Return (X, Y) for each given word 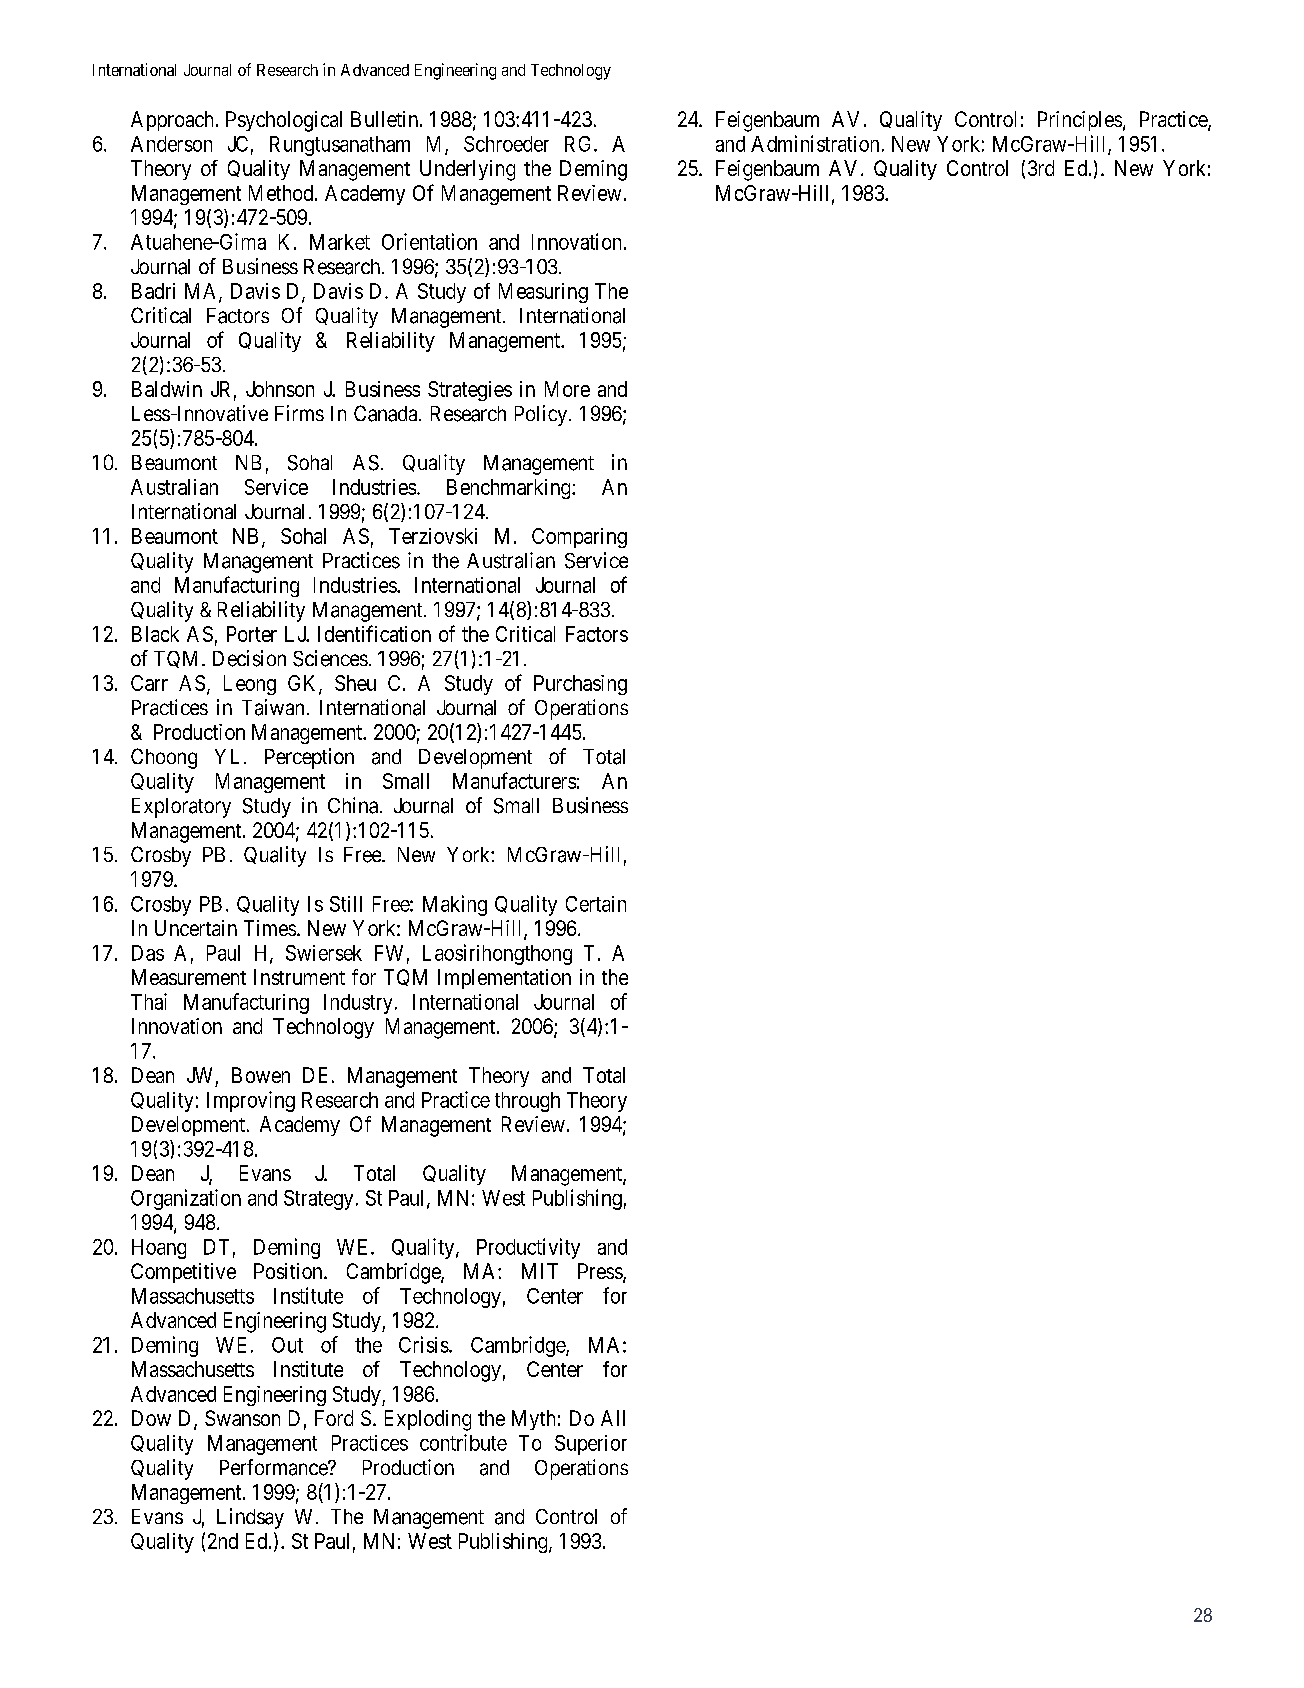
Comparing (579, 538)
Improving (251, 1101)
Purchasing (580, 685)
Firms (299, 413)
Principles (1080, 121)
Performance (274, 1467)
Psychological (284, 121)
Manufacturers (514, 780)
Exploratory (181, 808)
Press (601, 1272)
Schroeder (506, 144)
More (567, 389)
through (527, 1102)
